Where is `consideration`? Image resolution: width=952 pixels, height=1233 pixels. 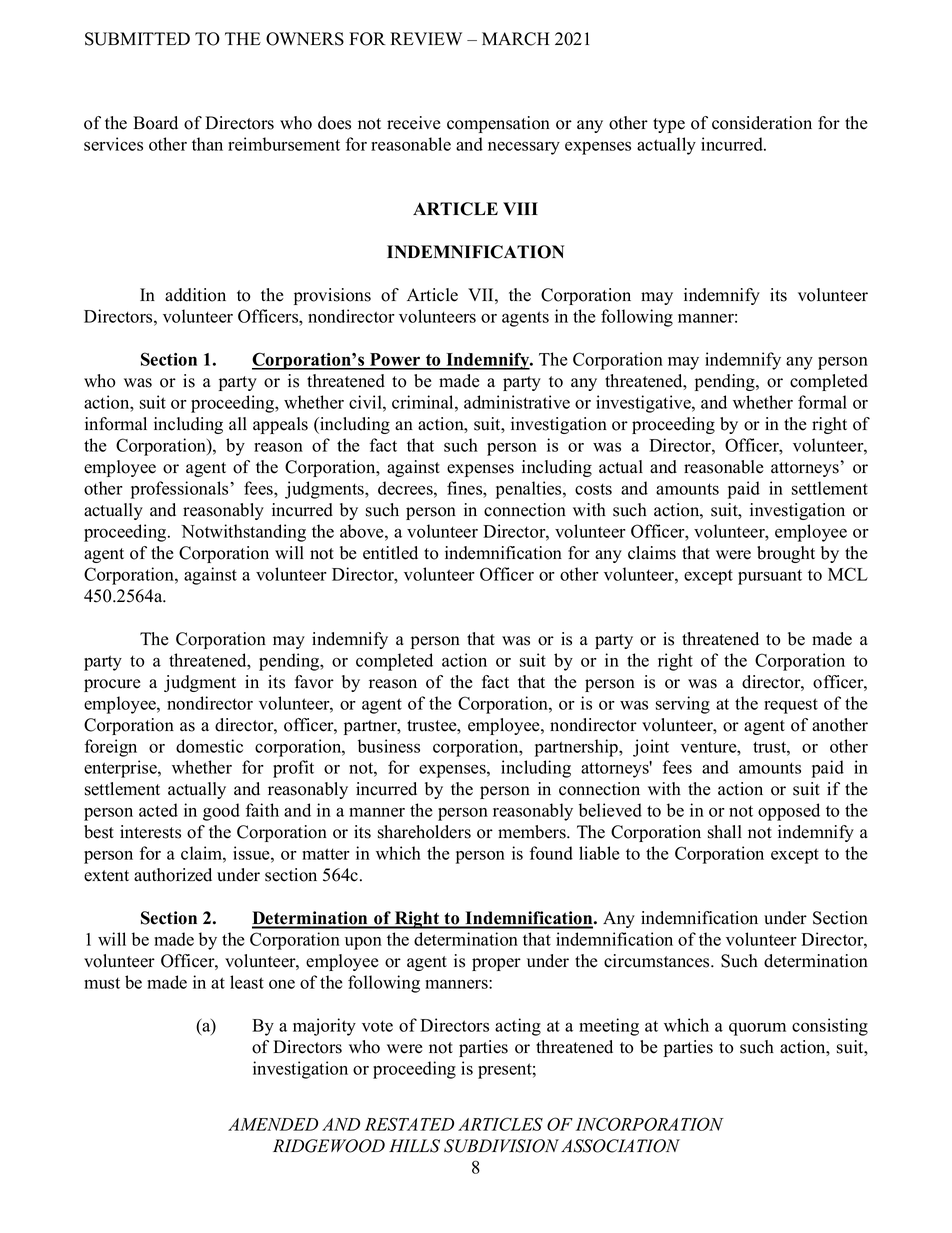
consideration is located at coordinates (762, 123).
